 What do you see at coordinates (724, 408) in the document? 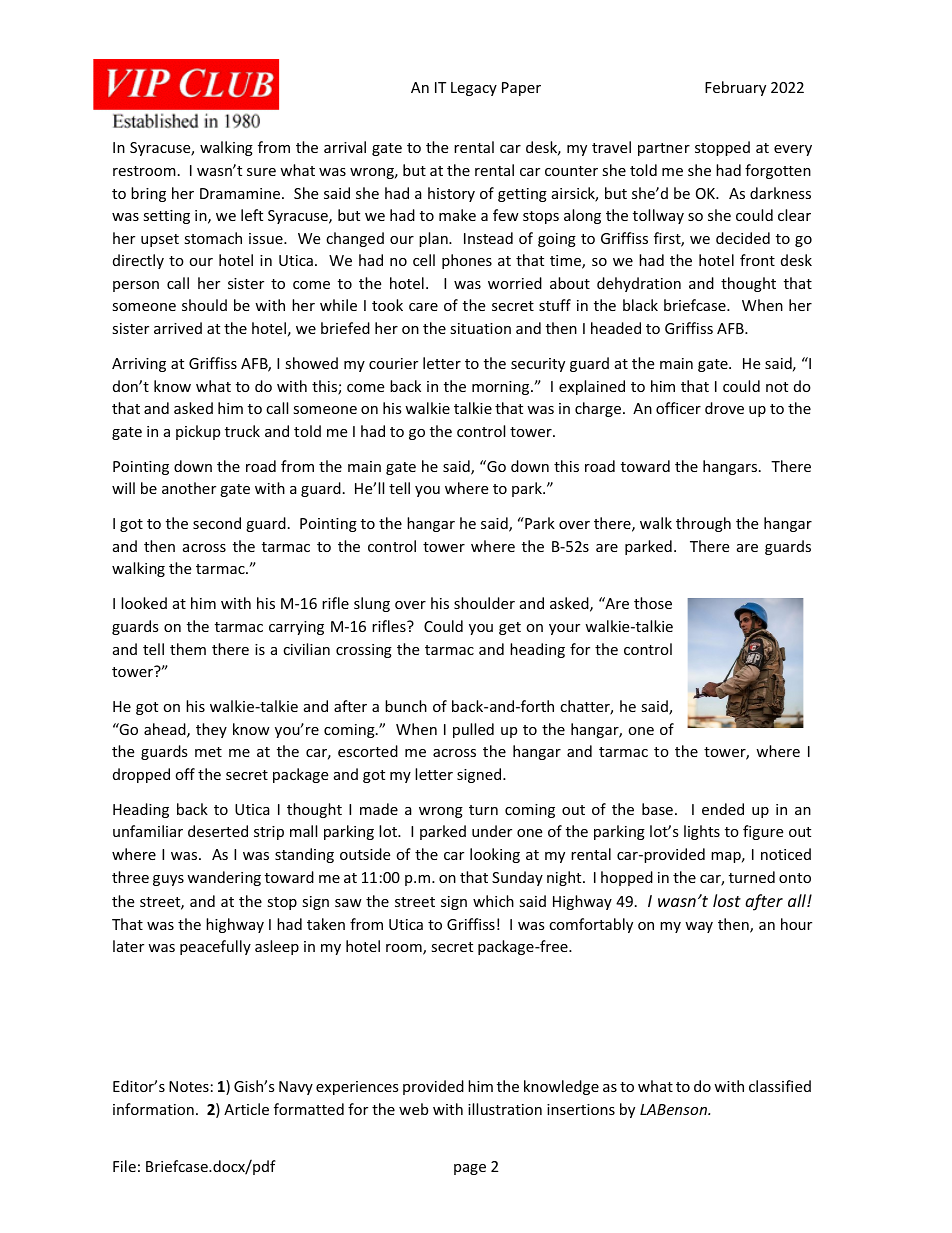
I see `drove` at bounding box center [724, 408].
